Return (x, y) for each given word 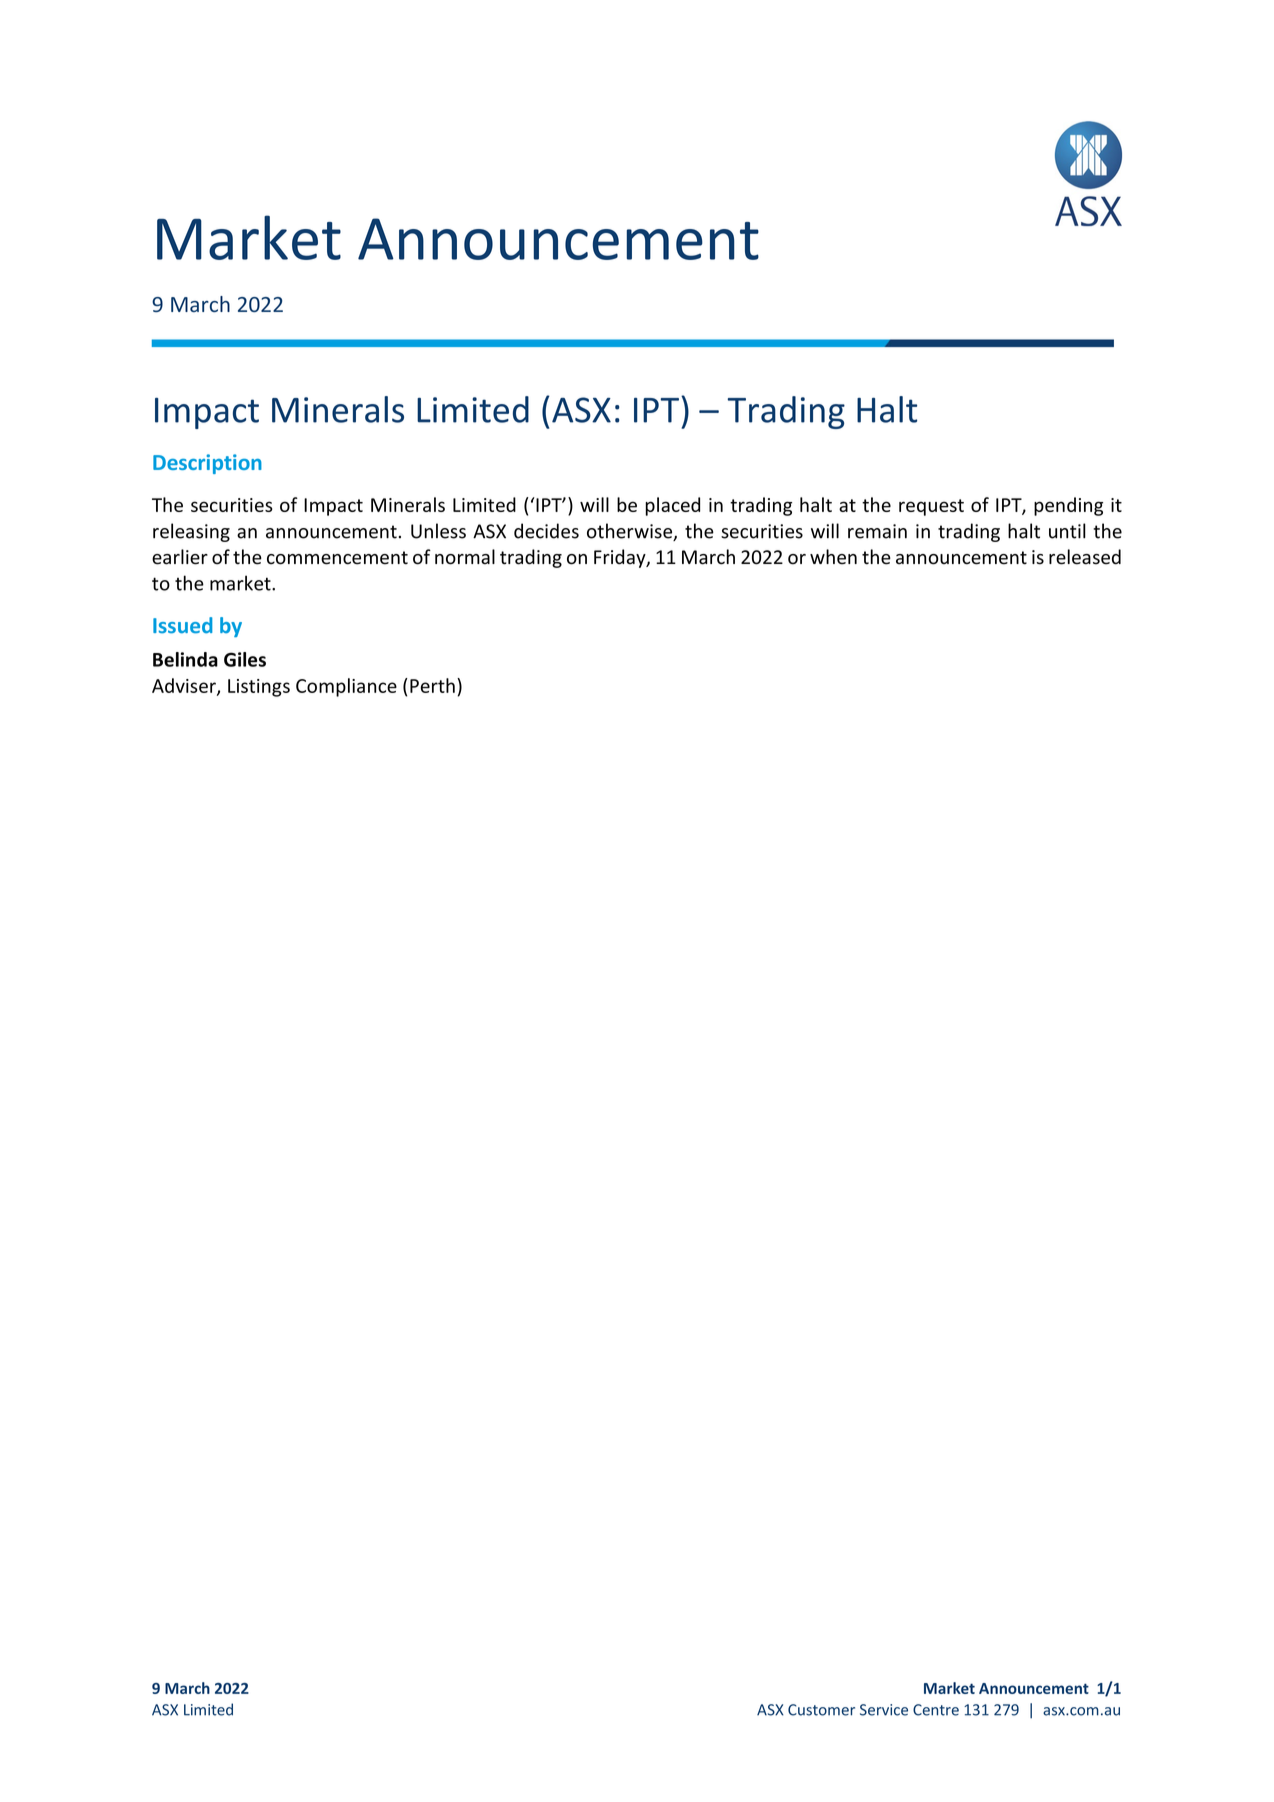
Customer (821, 1710)
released (1085, 557)
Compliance (346, 687)
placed (672, 506)
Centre (936, 1710)
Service (884, 1710)
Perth (432, 685)
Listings (259, 688)
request (931, 507)
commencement (337, 558)
